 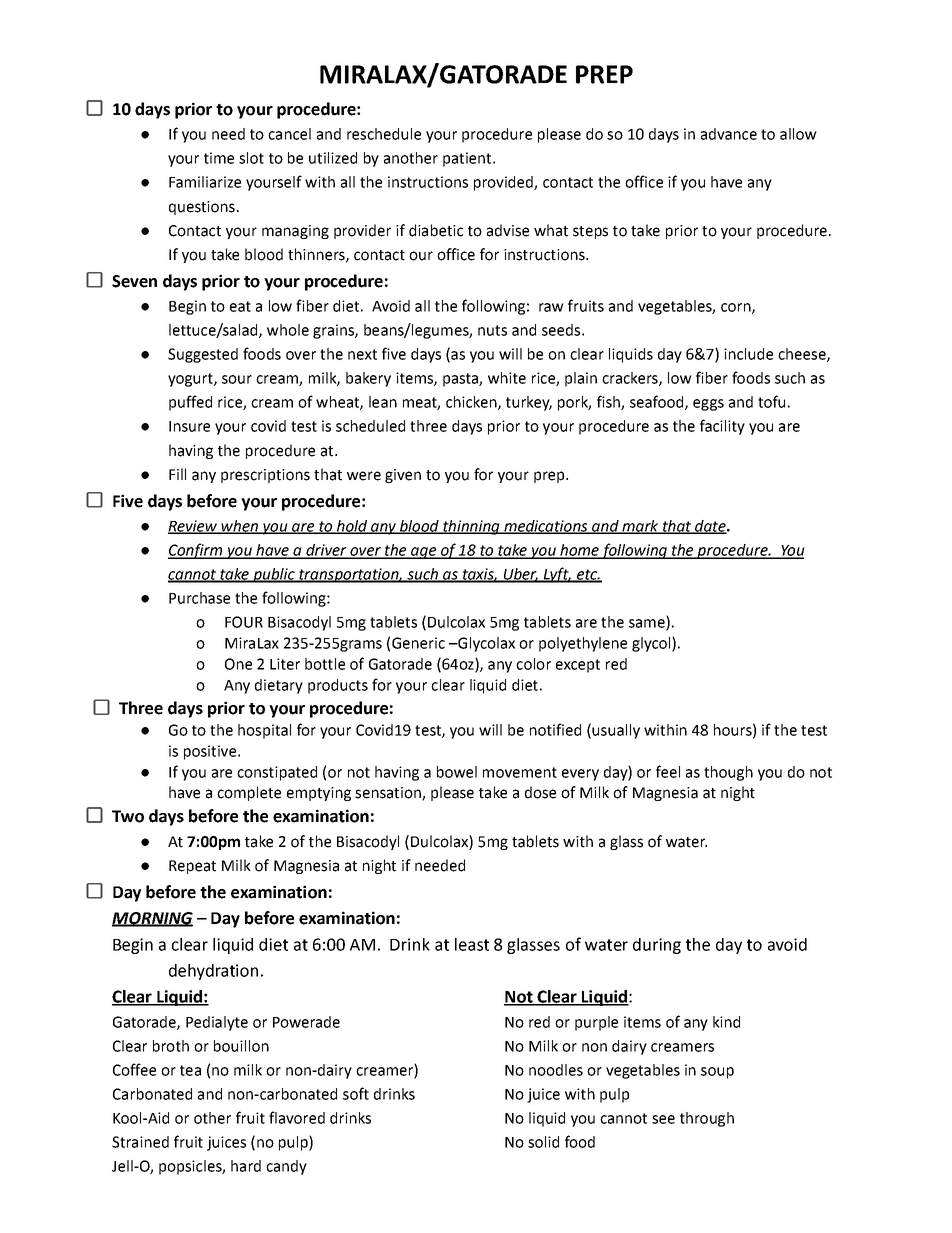 I want to click on Confirm, so click(x=196, y=551).
